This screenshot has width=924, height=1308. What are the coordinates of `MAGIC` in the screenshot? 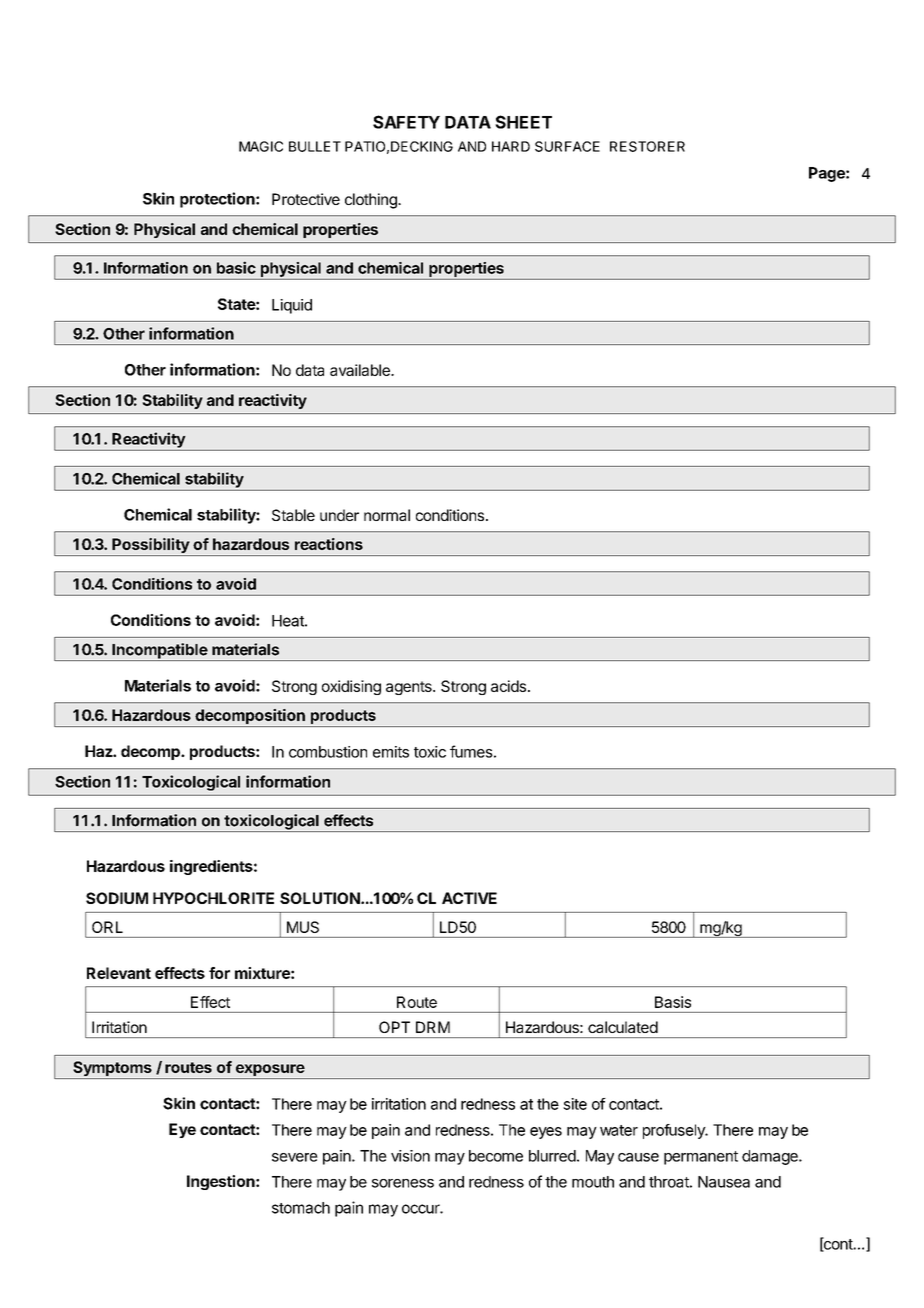 It's located at (261, 146).
